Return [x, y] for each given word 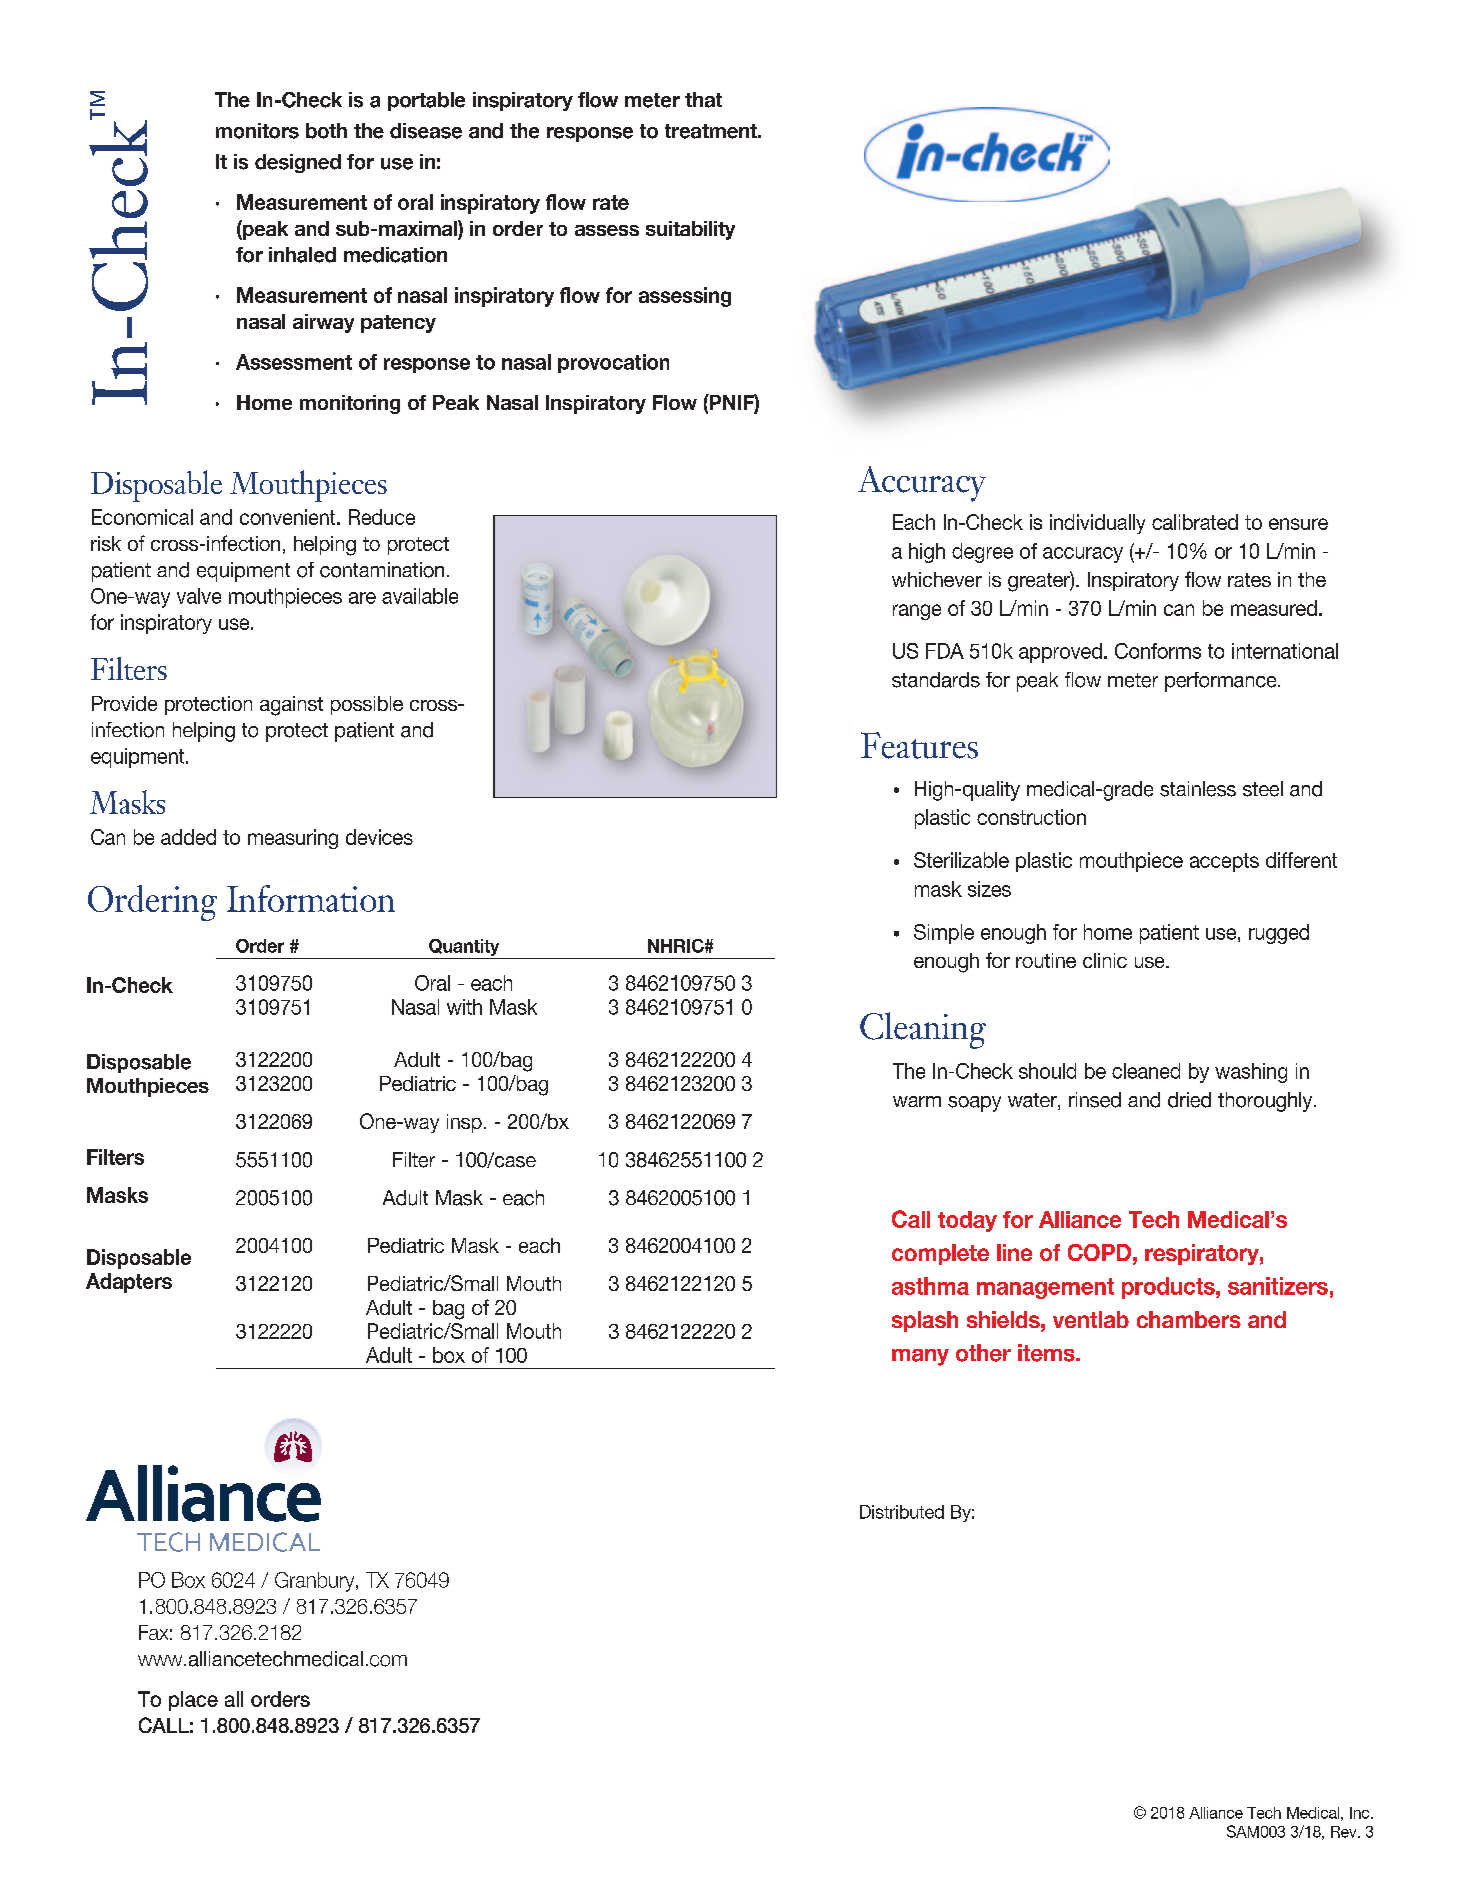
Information [311, 898]
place [193, 1701]
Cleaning [923, 1030]
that [703, 100]
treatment [712, 131]
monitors [257, 131]
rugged [1279, 934]
